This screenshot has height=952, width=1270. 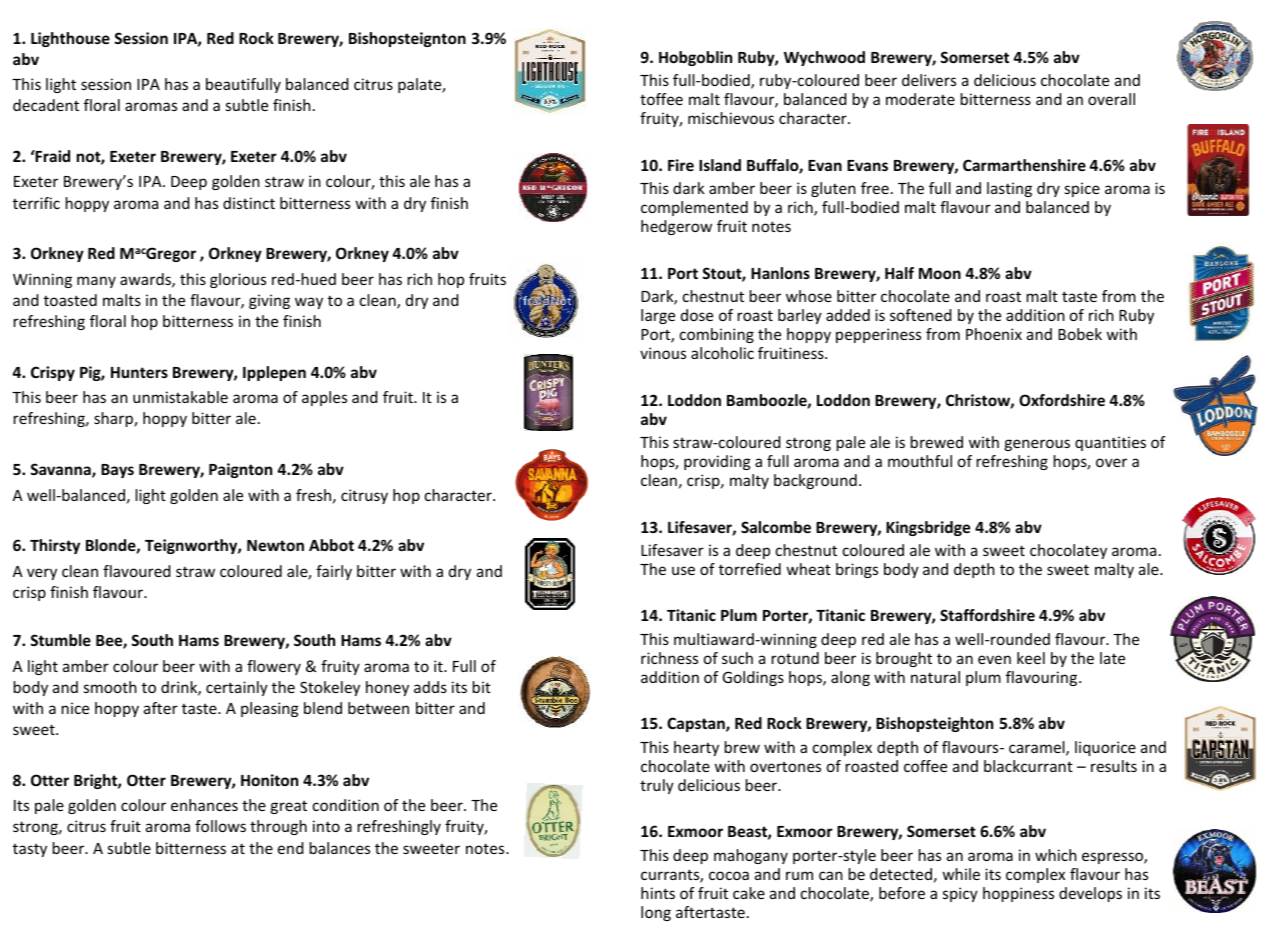 What do you see at coordinates (695, 58) in the screenshot?
I see `Hobgoblin` at bounding box center [695, 58].
